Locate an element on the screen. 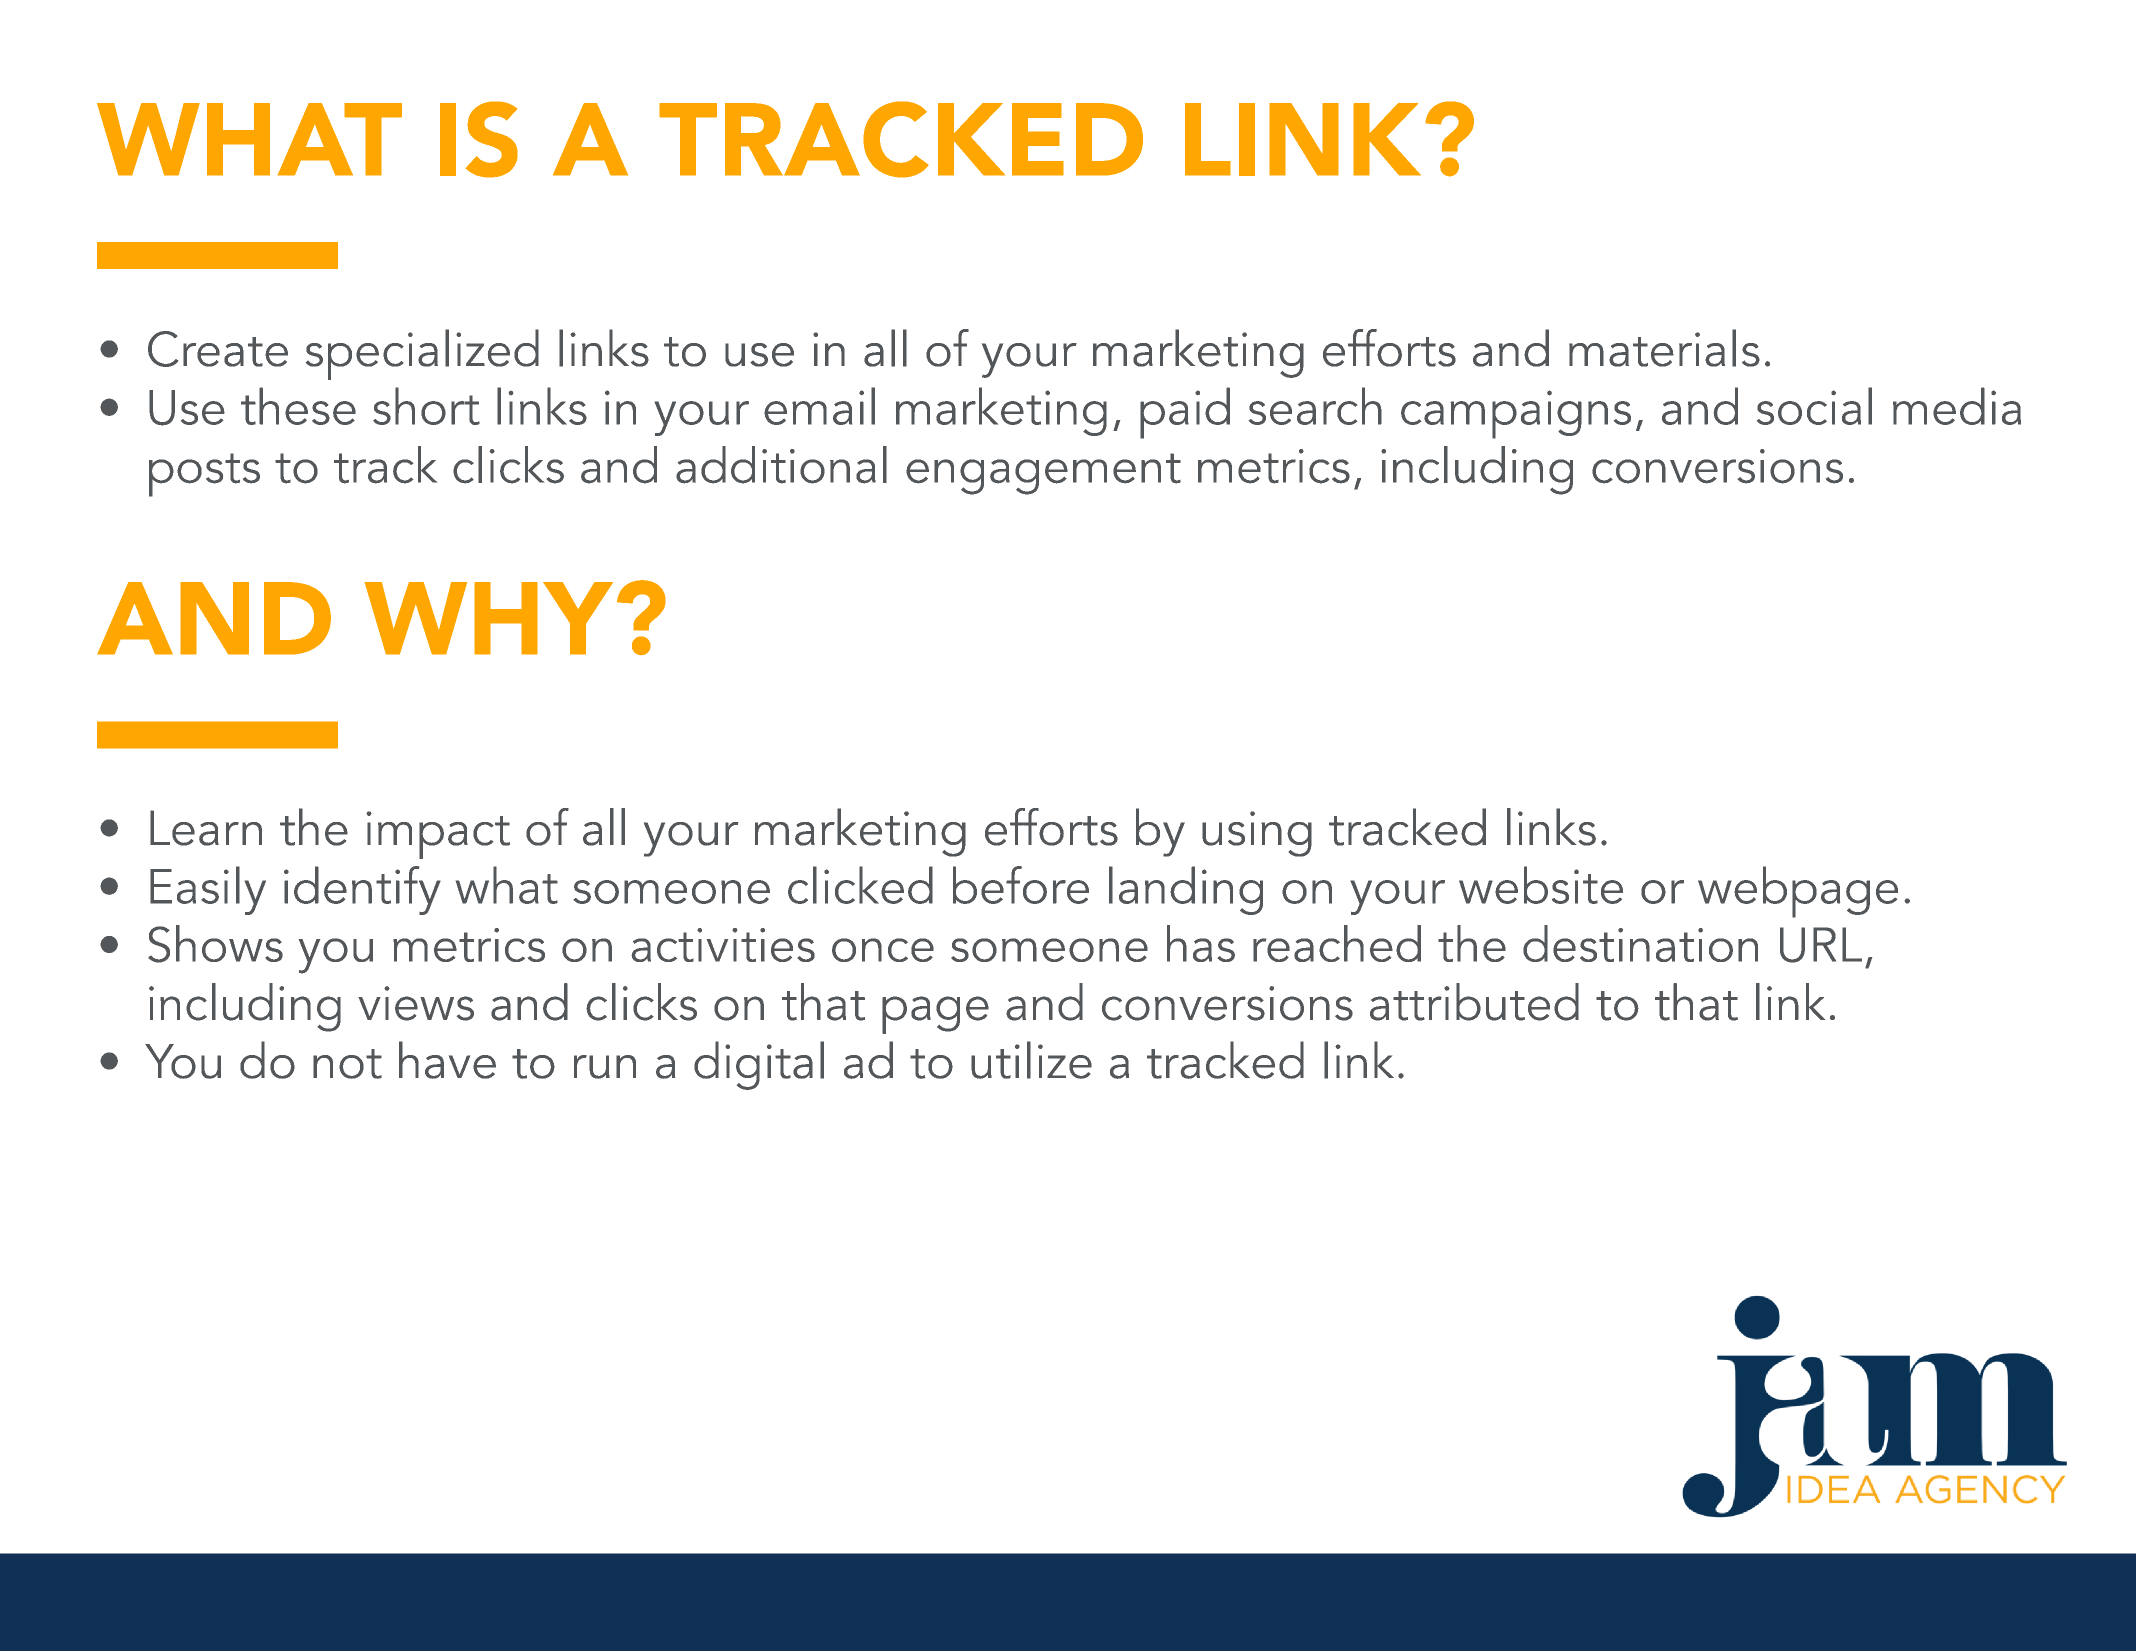 This screenshot has width=2136, height=1651. landing is located at coordinates (1186, 890).
